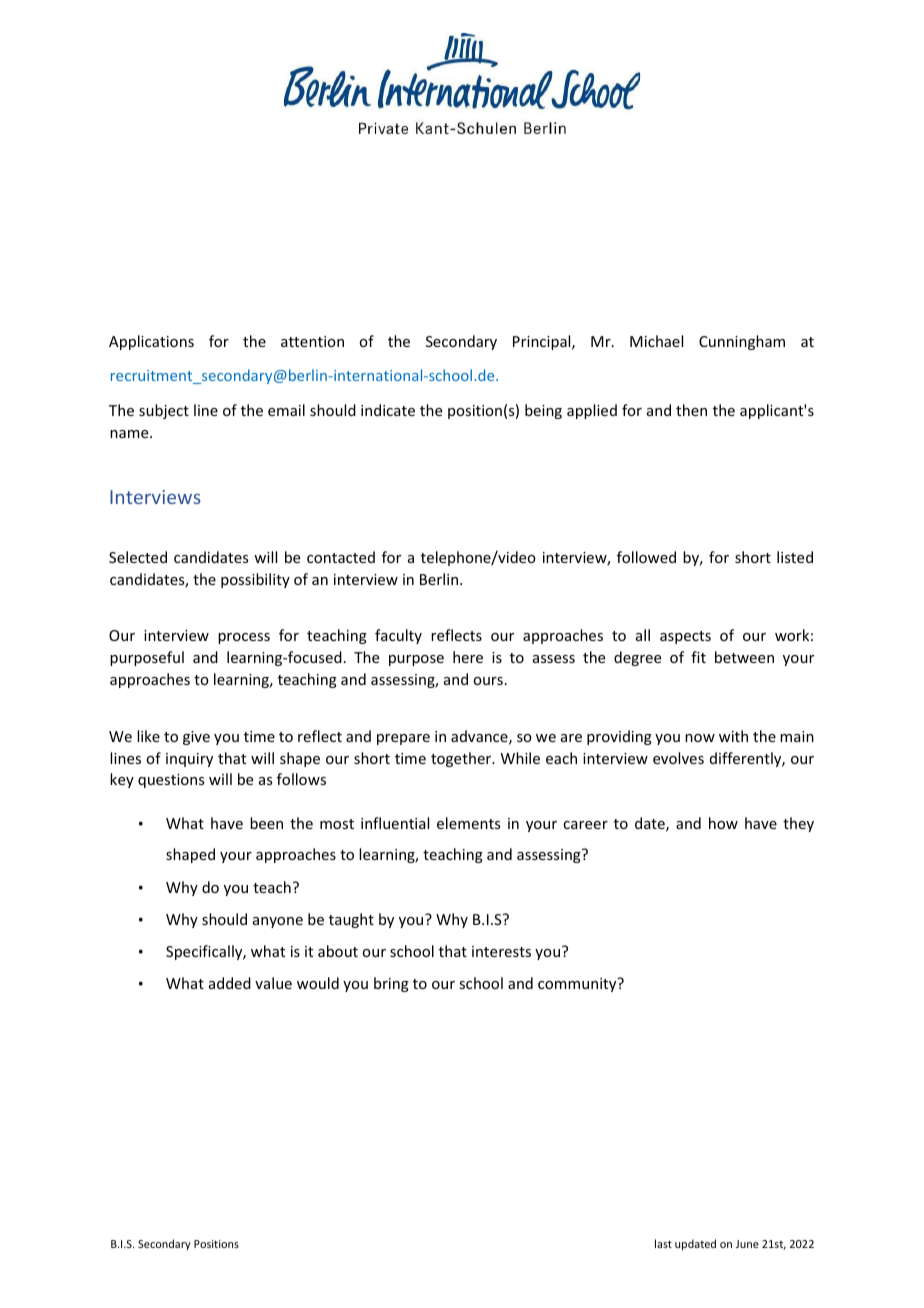  I want to click on added, so click(230, 983).
